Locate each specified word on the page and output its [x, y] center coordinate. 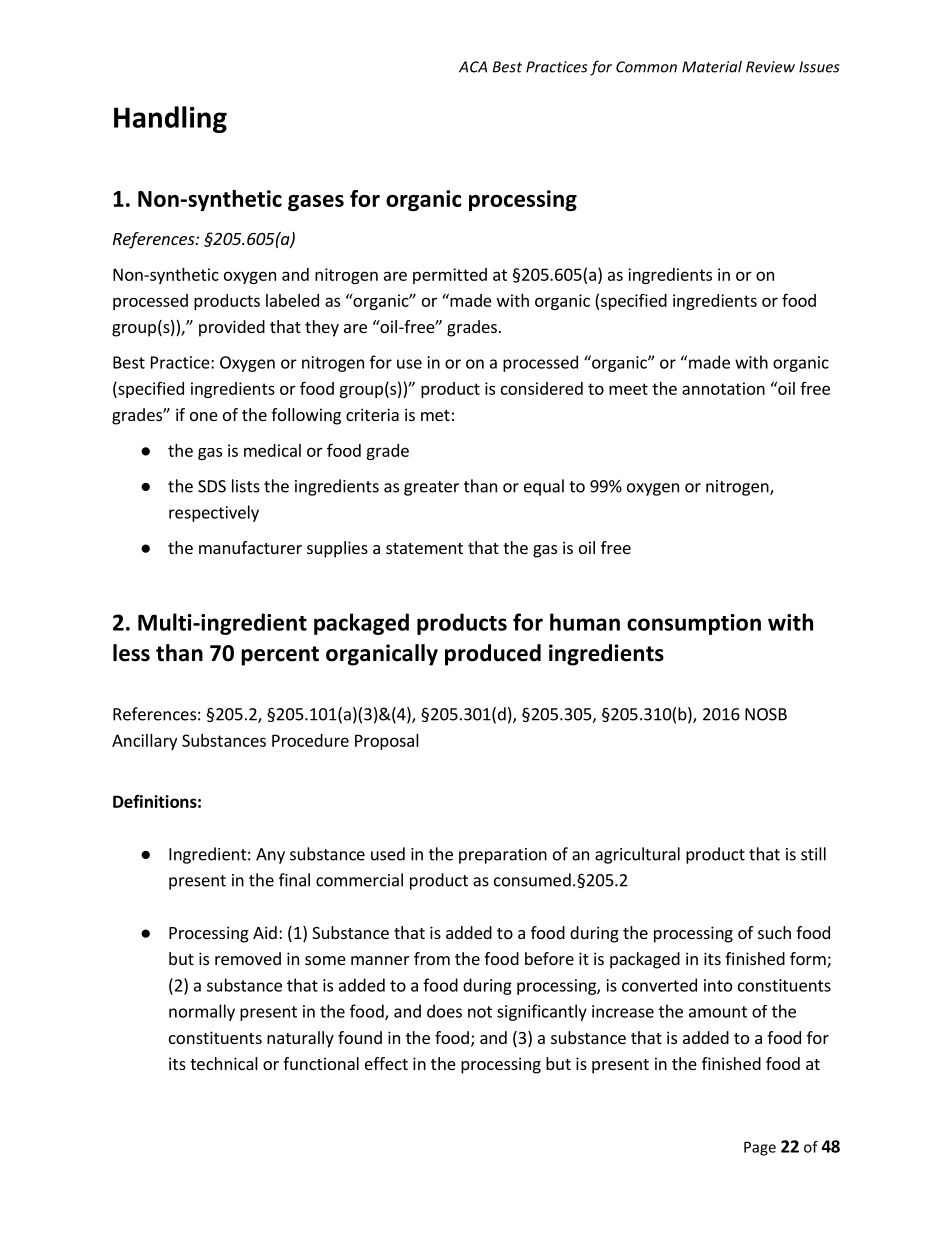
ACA [473, 67]
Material [712, 66]
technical [224, 1063]
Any [270, 856]
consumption [694, 624]
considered [542, 388]
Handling [170, 119]
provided [232, 328]
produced [493, 655]
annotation [723, 388]
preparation [503, 856]
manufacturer [250, 547]
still [813, 854]
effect [386, 1063]
